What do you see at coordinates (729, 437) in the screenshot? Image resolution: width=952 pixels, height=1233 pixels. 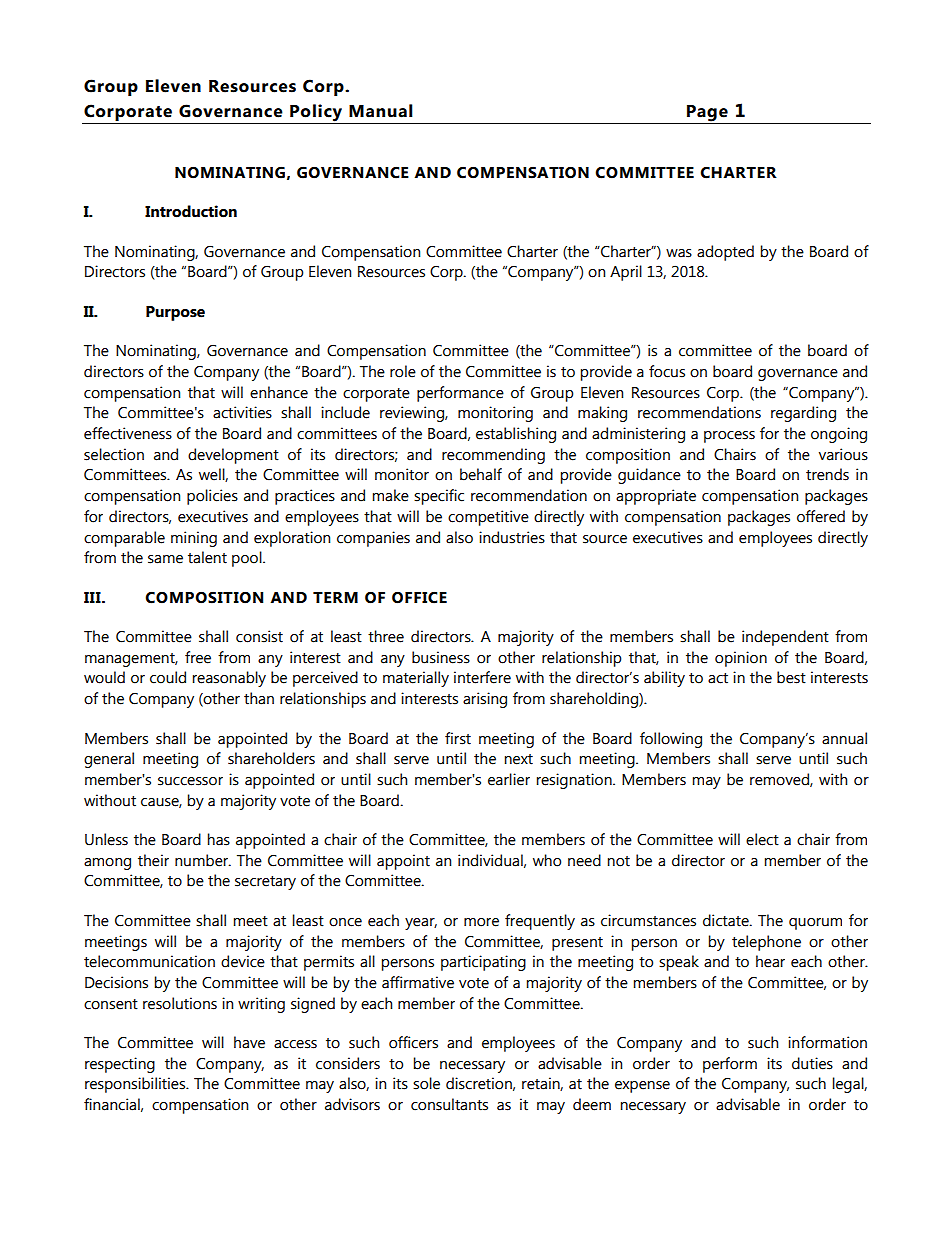 I see `process` at bounding box center [729, 437].
